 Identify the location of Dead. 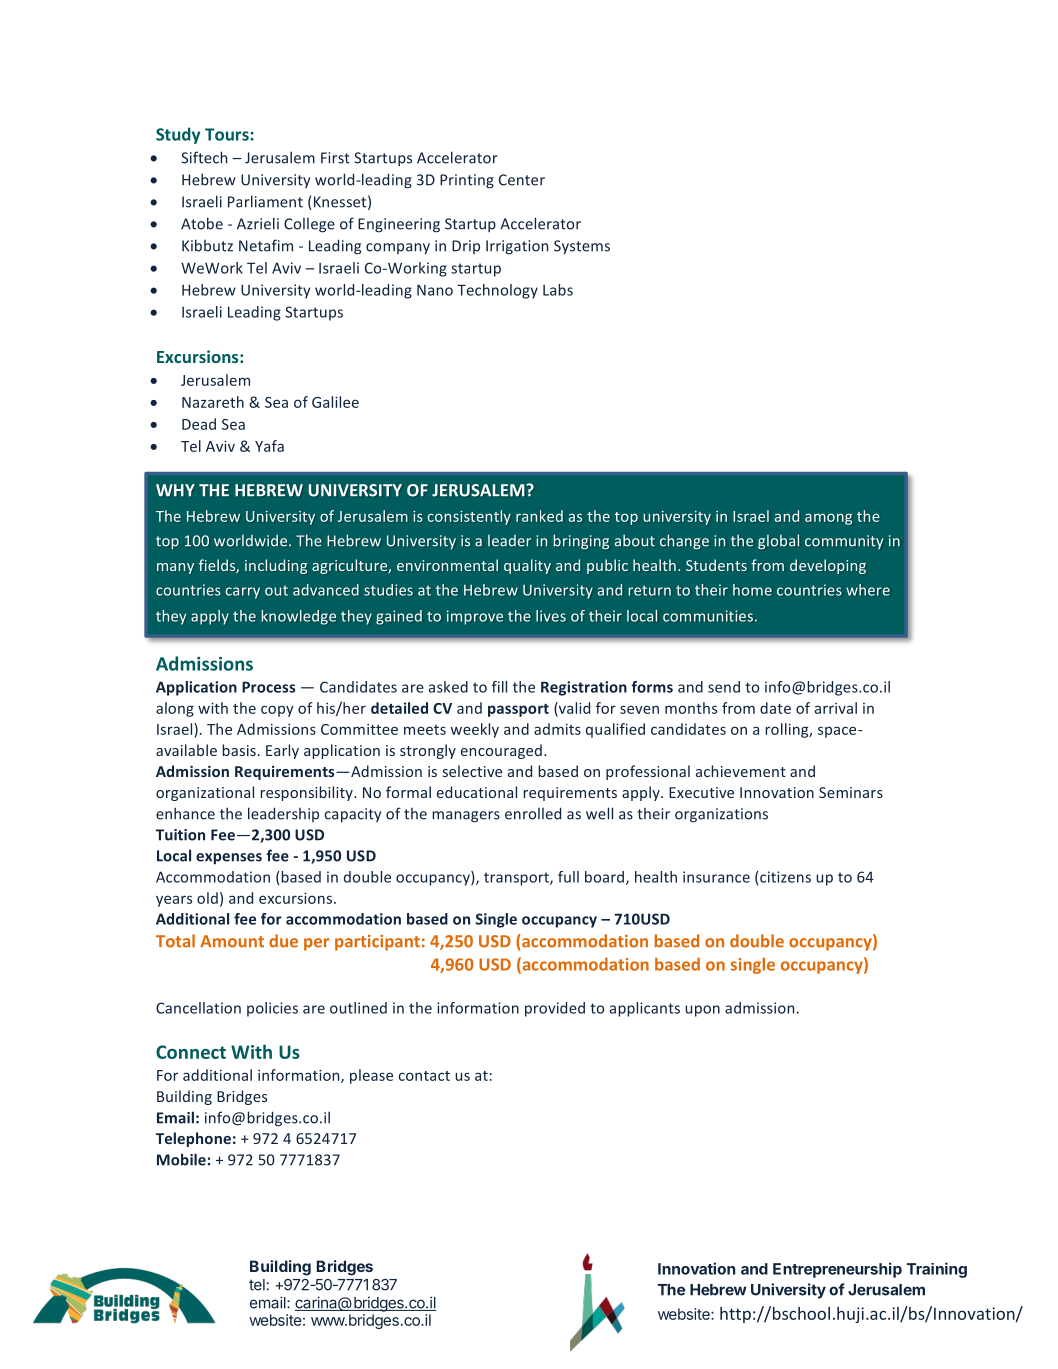
(199, 424).
